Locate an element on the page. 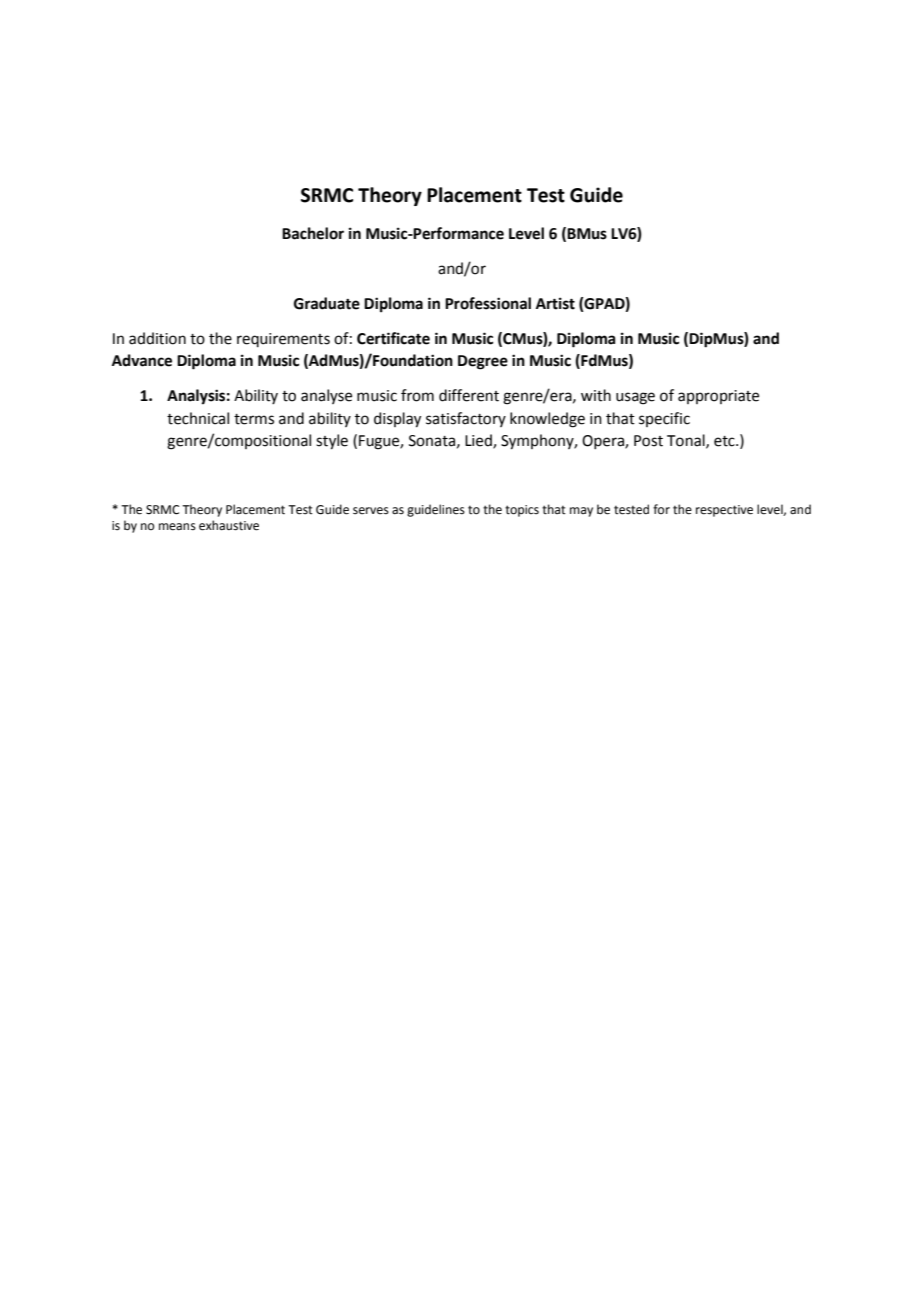  Lied is located at coordinates (479, 441).
